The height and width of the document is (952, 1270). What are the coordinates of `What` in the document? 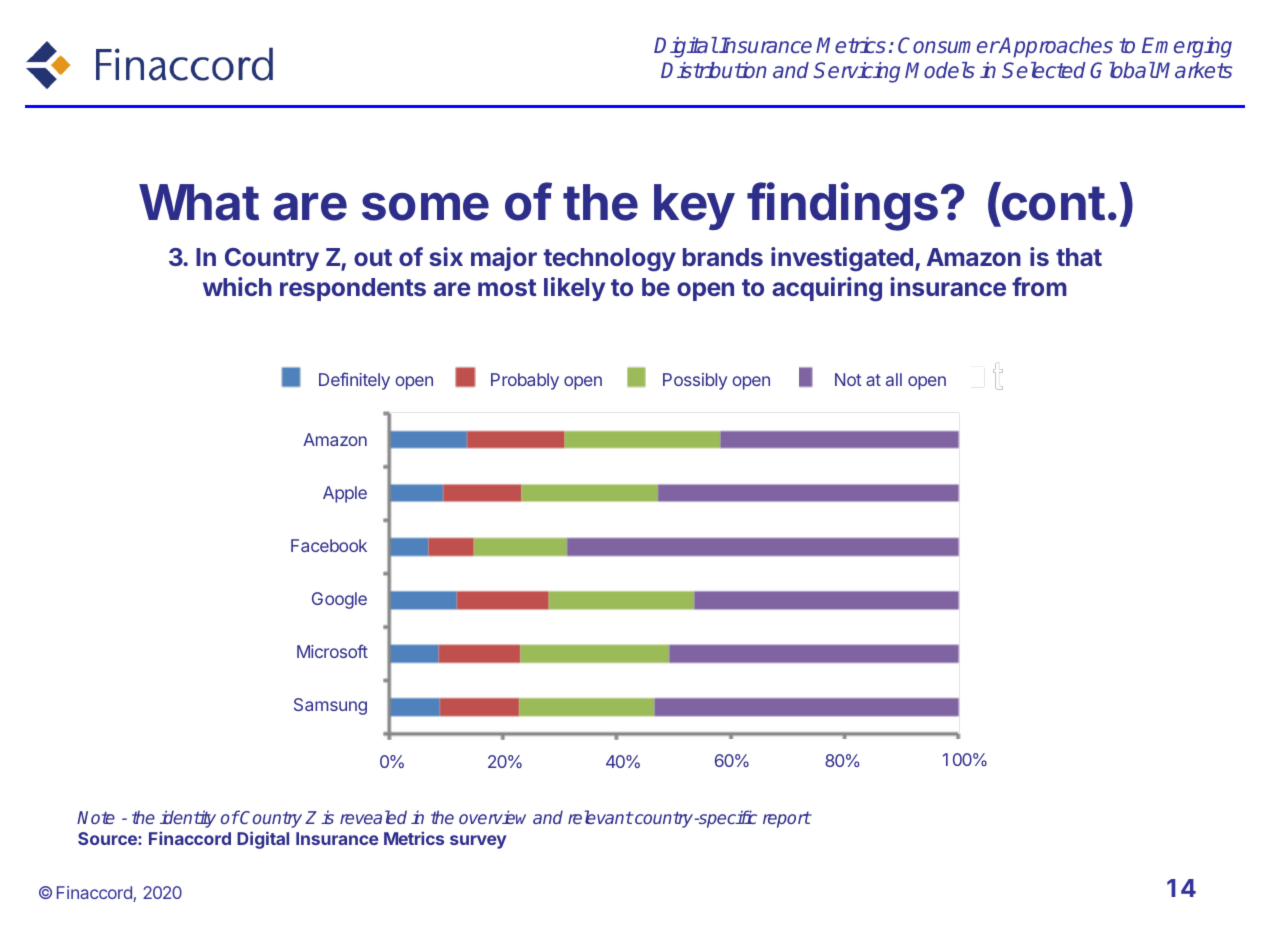 It's located at (199, 202).
